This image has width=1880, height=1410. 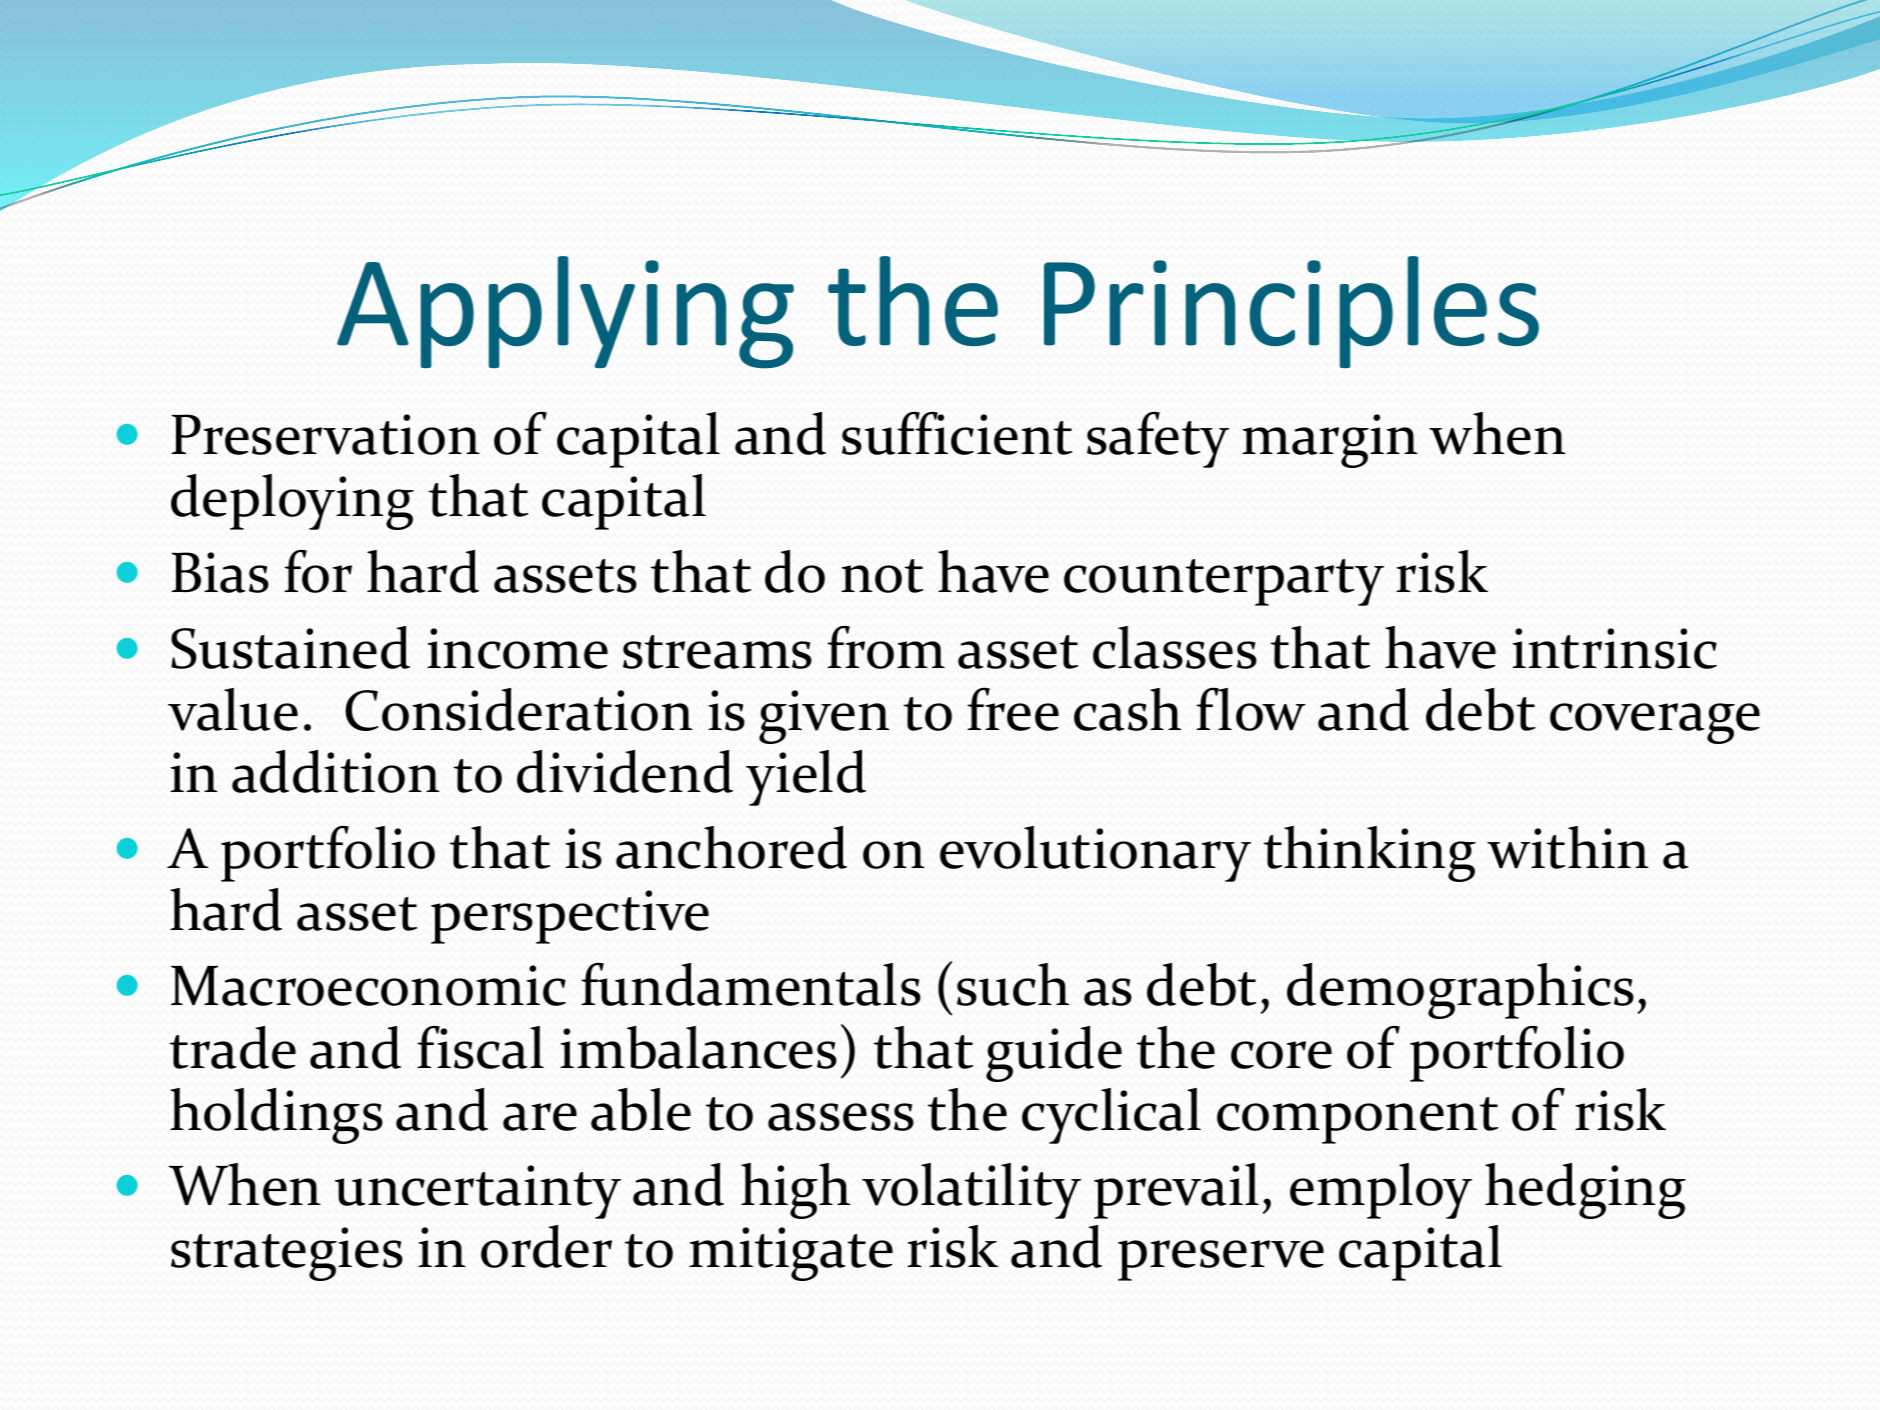 I want to click on strategies, so click(x=287, y=1254).
